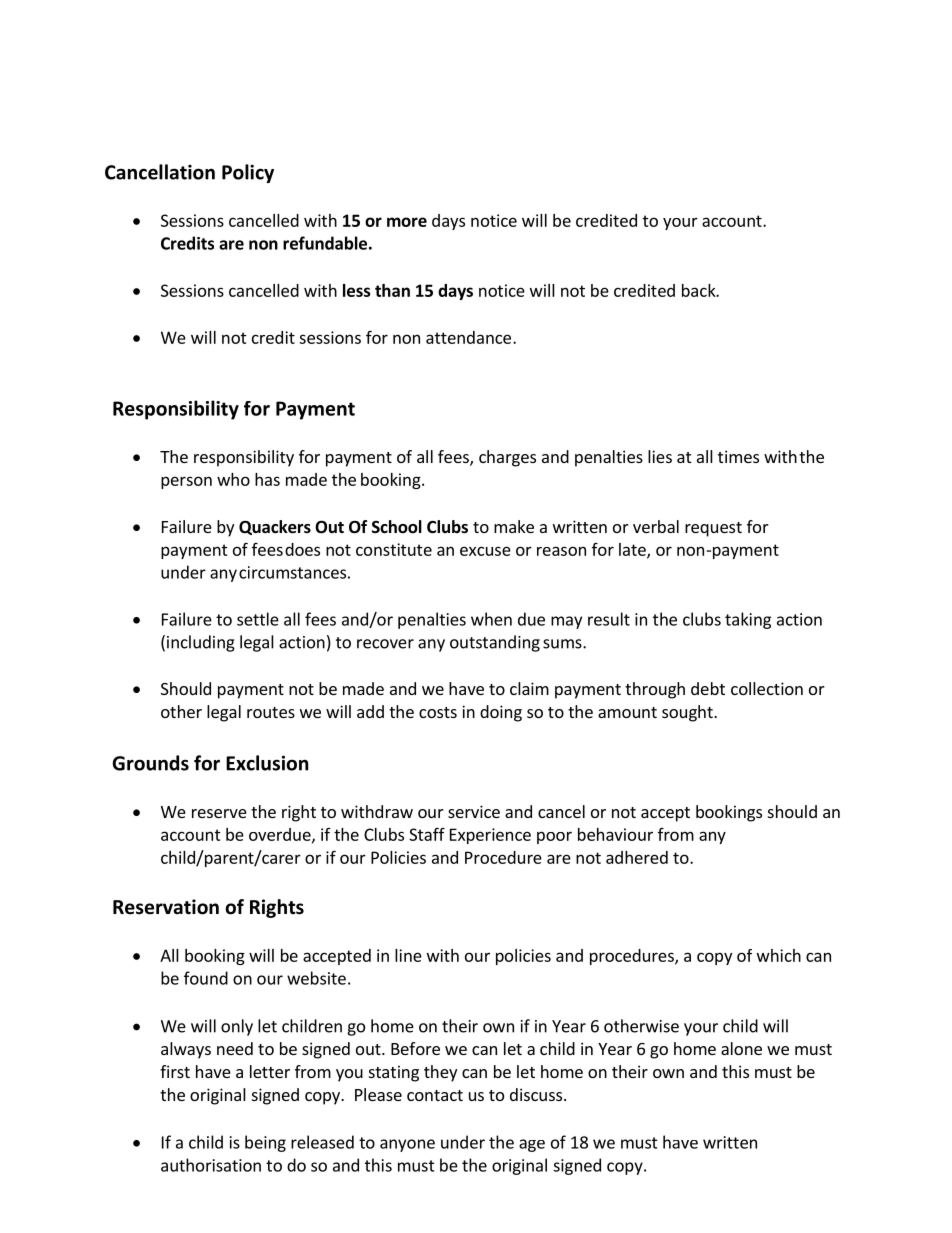  What do you see at coordinates (211, 1165) in the screenshot?
I see `authorisation` at bounding box center [211, 1165].
